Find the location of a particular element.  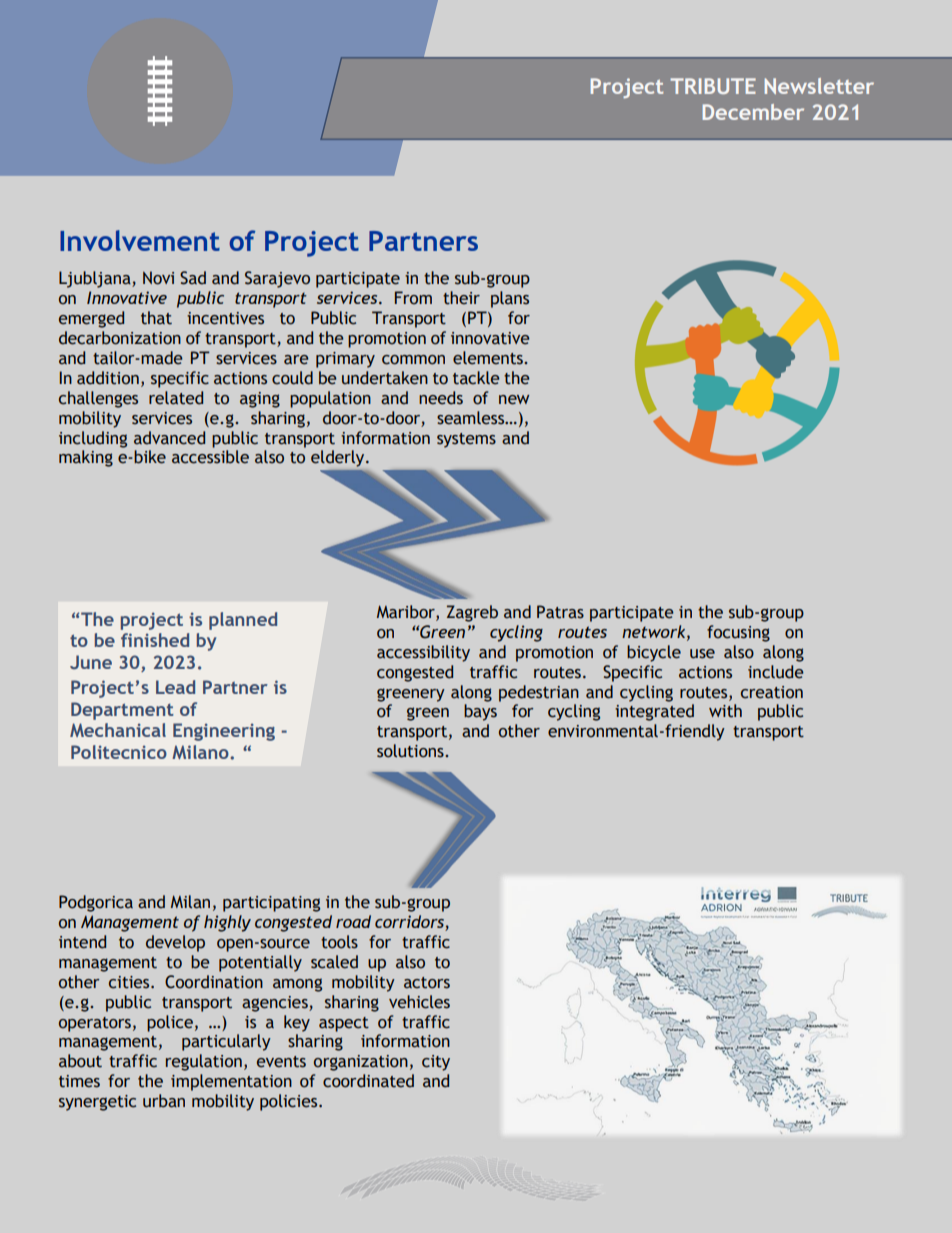

their is located at coordinates (461, 298).
